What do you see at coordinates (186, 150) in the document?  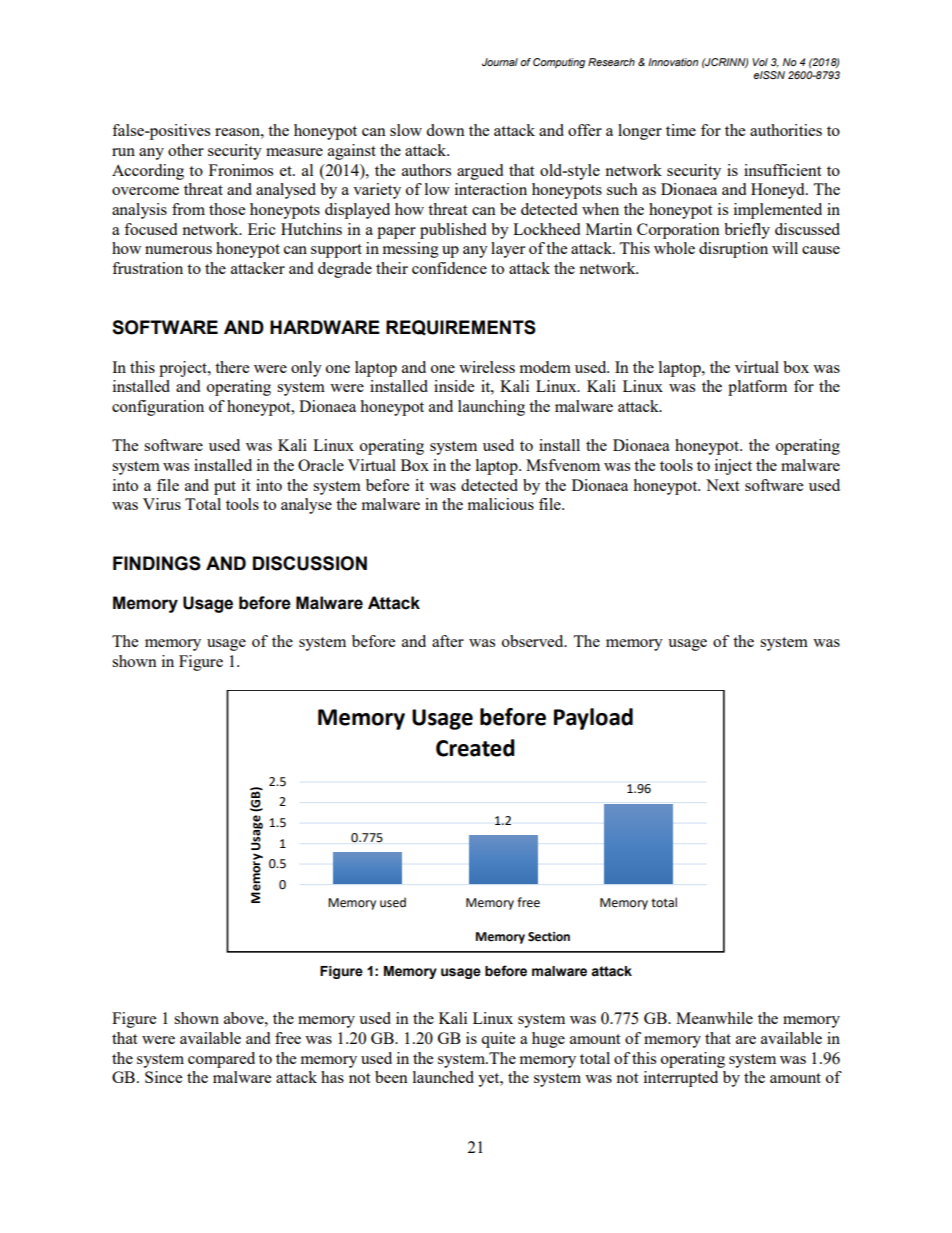 I see `other` at bounding box center [186, 150].
